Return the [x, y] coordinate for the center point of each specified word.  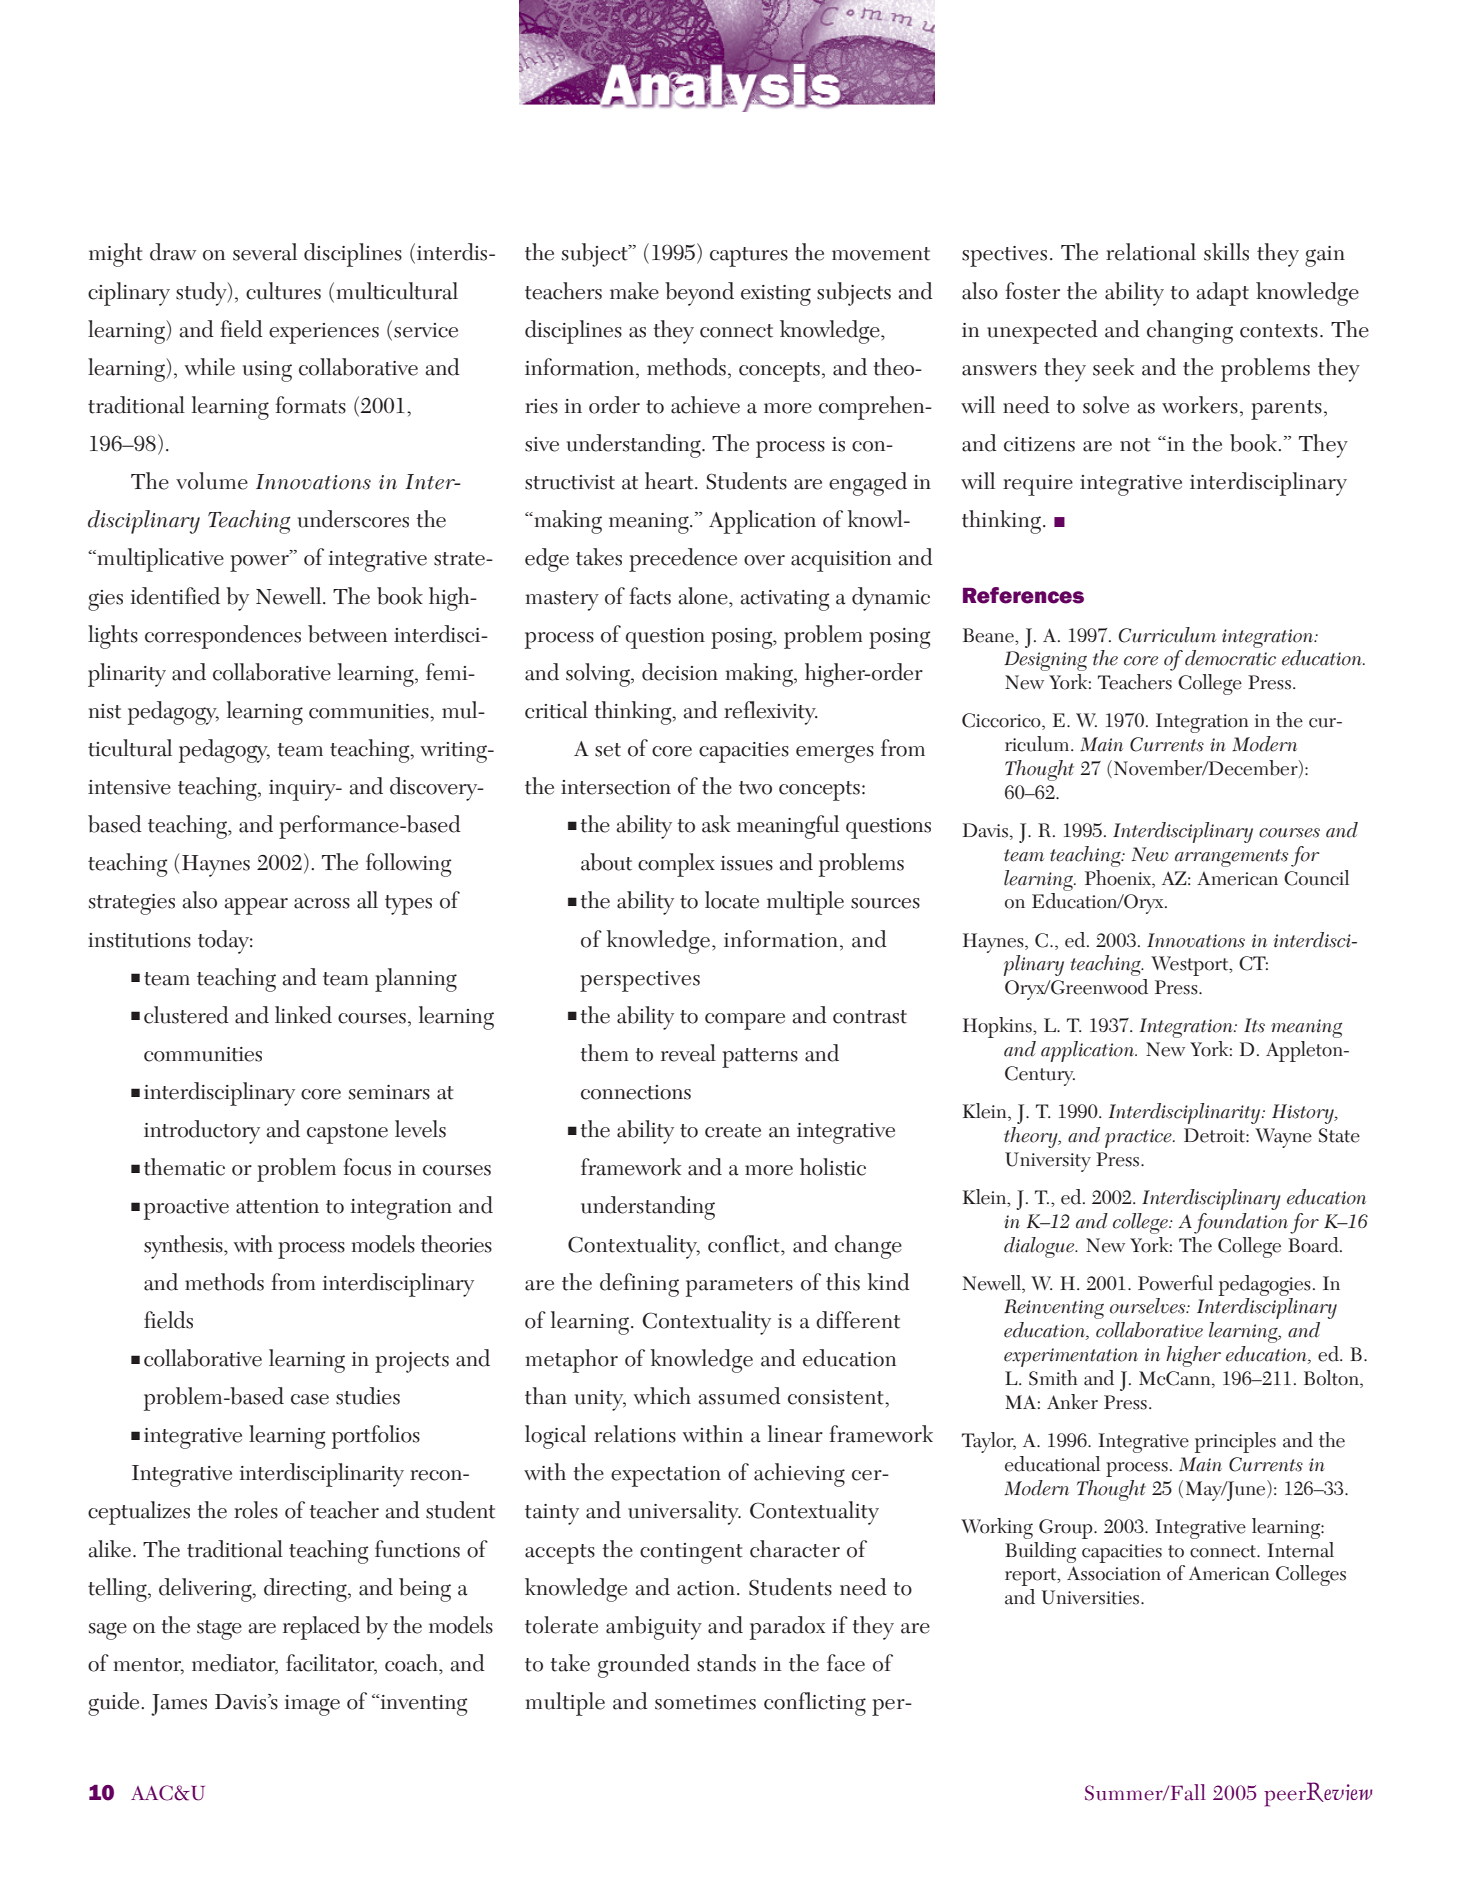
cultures [283, 291]
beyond [699, 294]
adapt [1223, 294]
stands [726, 1663]
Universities [1092, 1597]
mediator [235, 1664]
